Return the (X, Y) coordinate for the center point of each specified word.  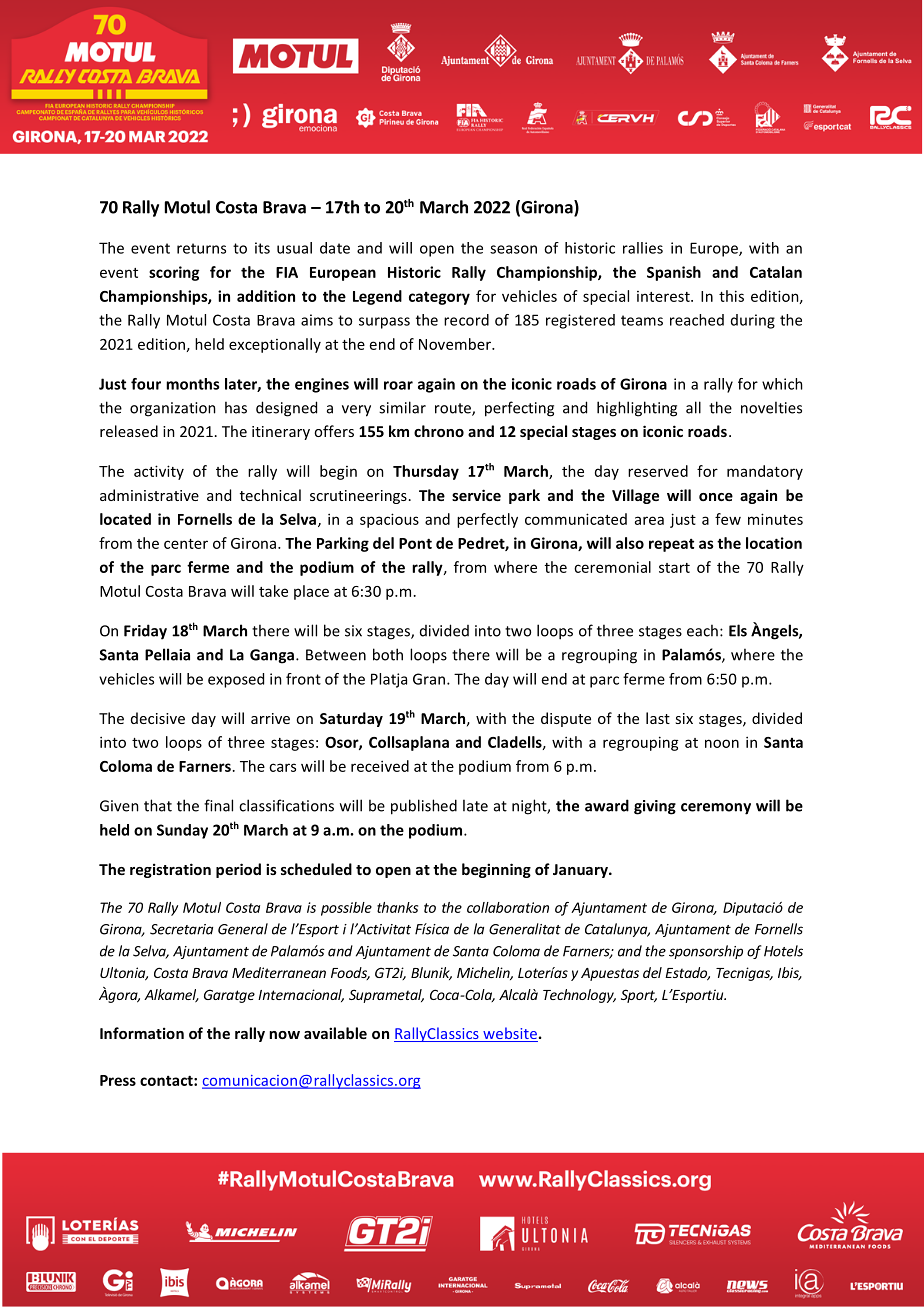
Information (142, 1033)
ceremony (716, 809)
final (218, 805)
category (439, 298)
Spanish (674, 273)
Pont (415, 543)
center (186, 544)
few (728, 519)
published (424, 807)
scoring (174, 273)
